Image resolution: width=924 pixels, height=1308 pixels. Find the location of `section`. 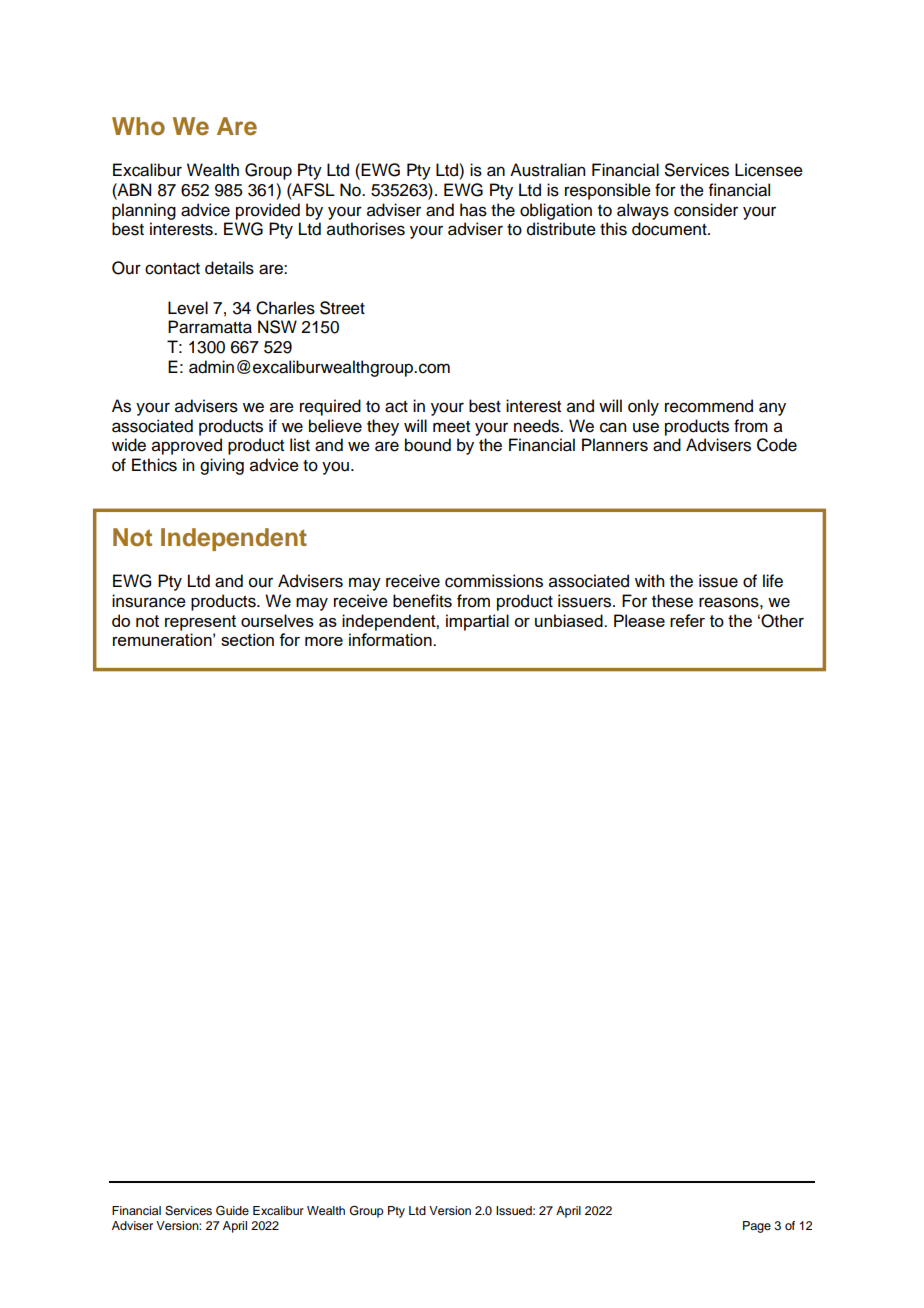

section is located at coordinates (247, 639).
